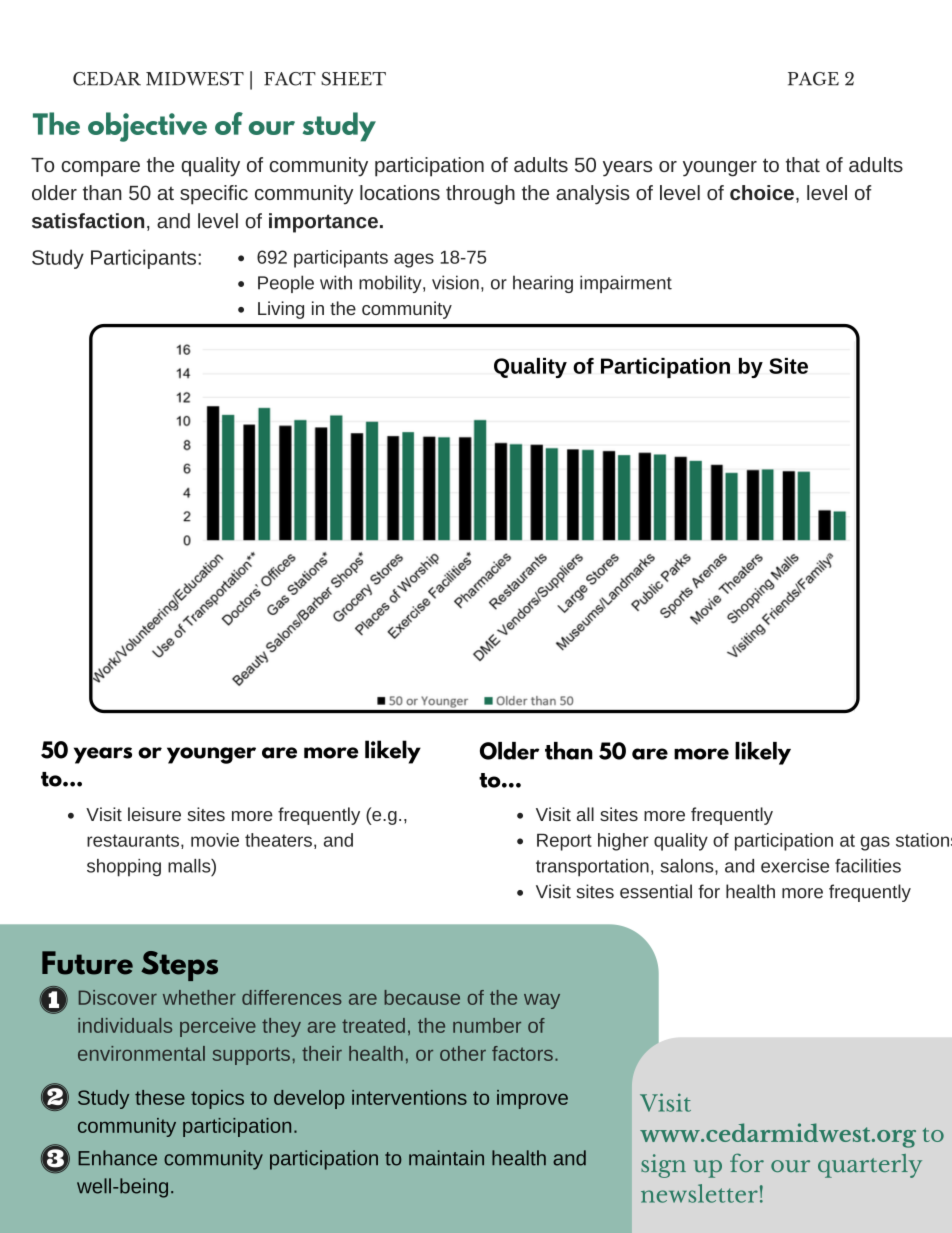 The image size is (952, 1233). I want to click on through, so click(480, 195).
